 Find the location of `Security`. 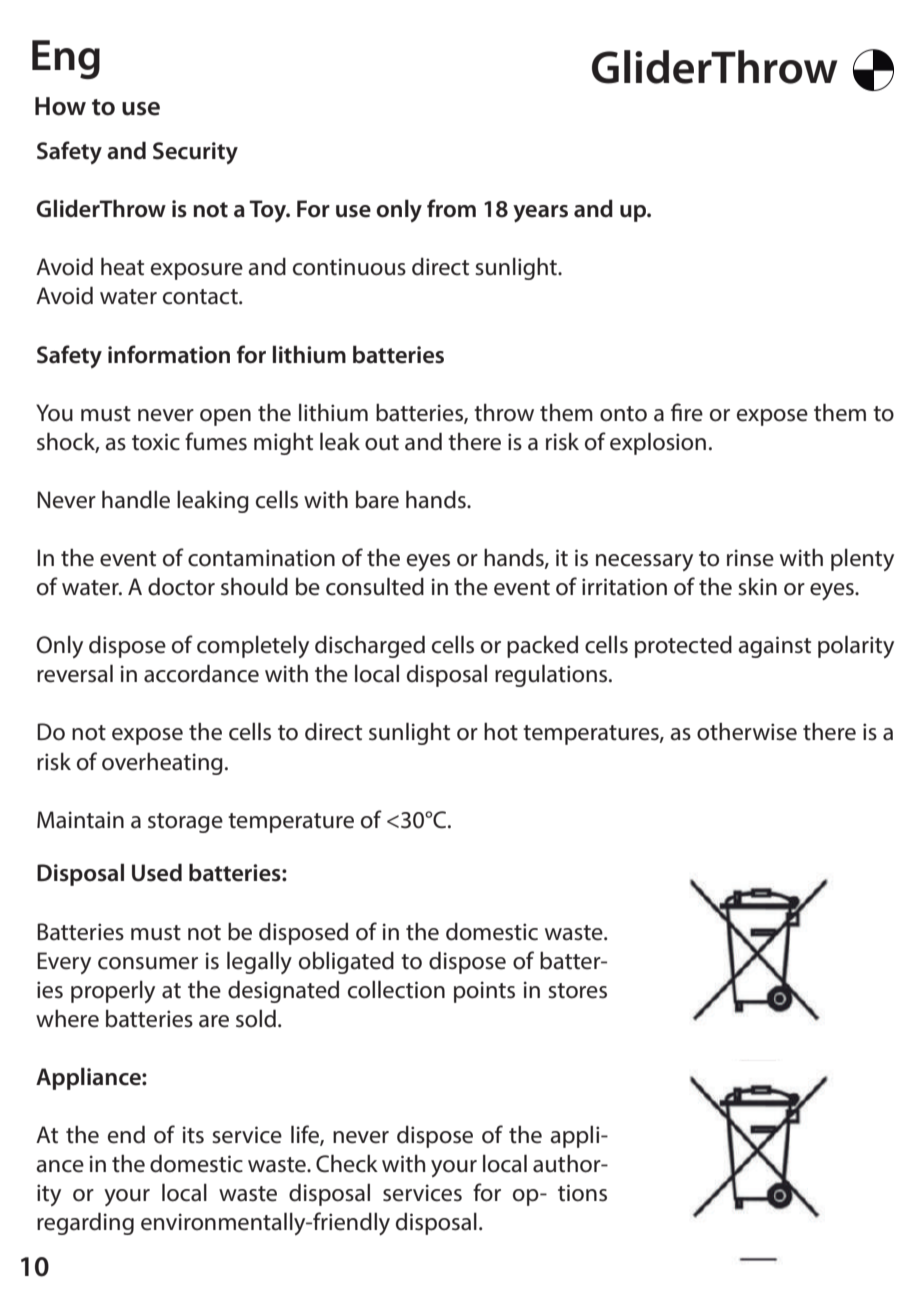

Security is located at coordinates (195, 153).
